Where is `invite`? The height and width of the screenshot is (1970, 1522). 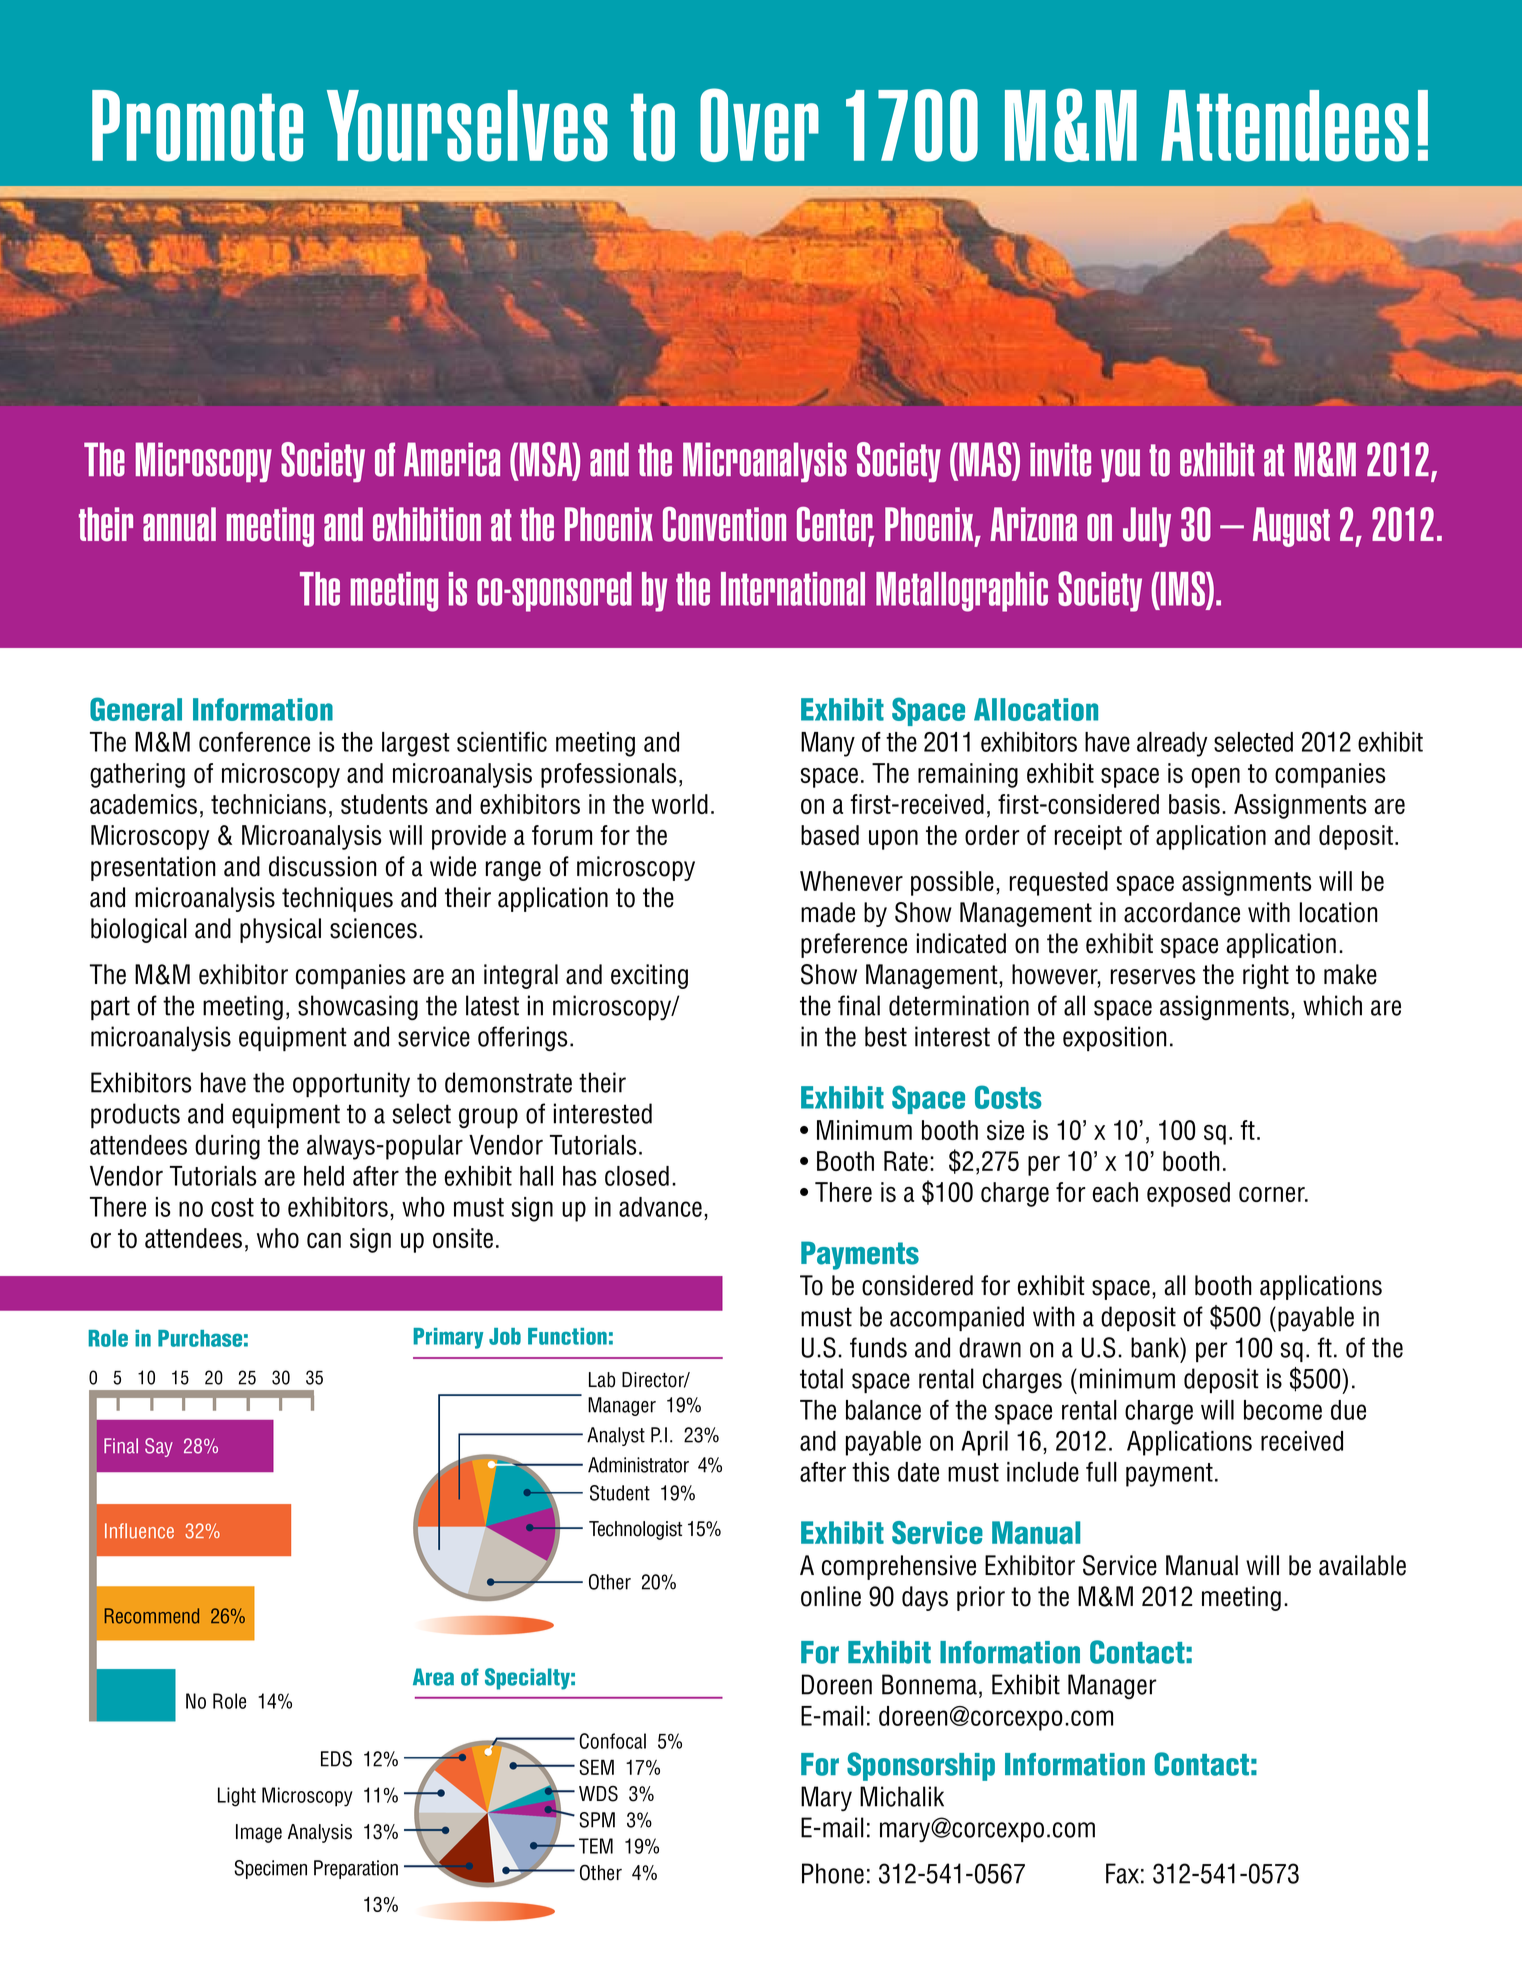
invite is located at coordinates (1060, 459).
